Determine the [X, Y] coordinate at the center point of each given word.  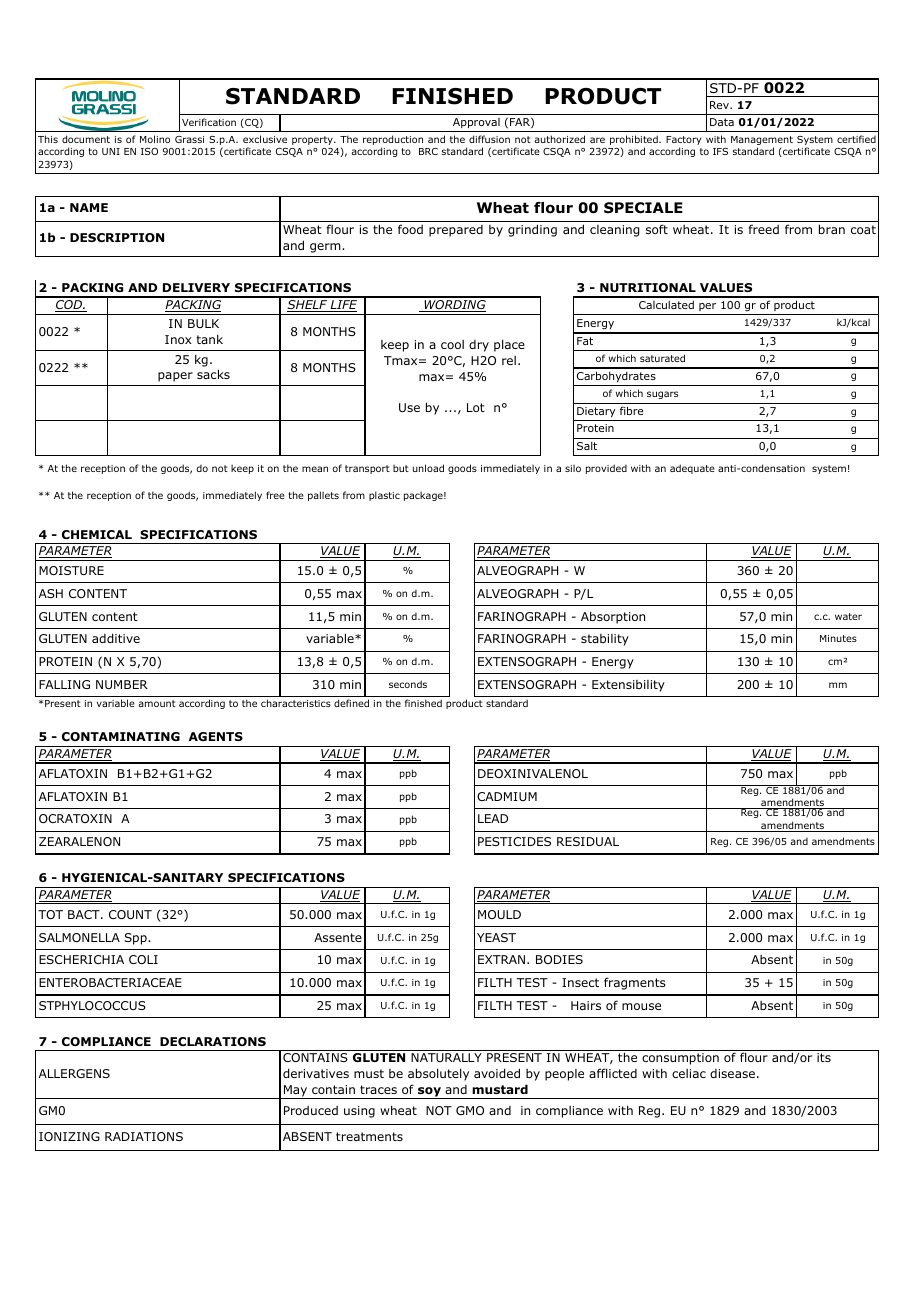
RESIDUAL [588, 841]
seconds [408, 684]
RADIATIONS [144, 1136]
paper [175, 377]
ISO [149, 151]
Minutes [838, 638]
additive [116, 638]
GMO [470, 1110]
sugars [662, 395]
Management [762, 140]
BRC [428, 151]
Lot [476, 407]
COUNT [130, 914]
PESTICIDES [514, 841]
